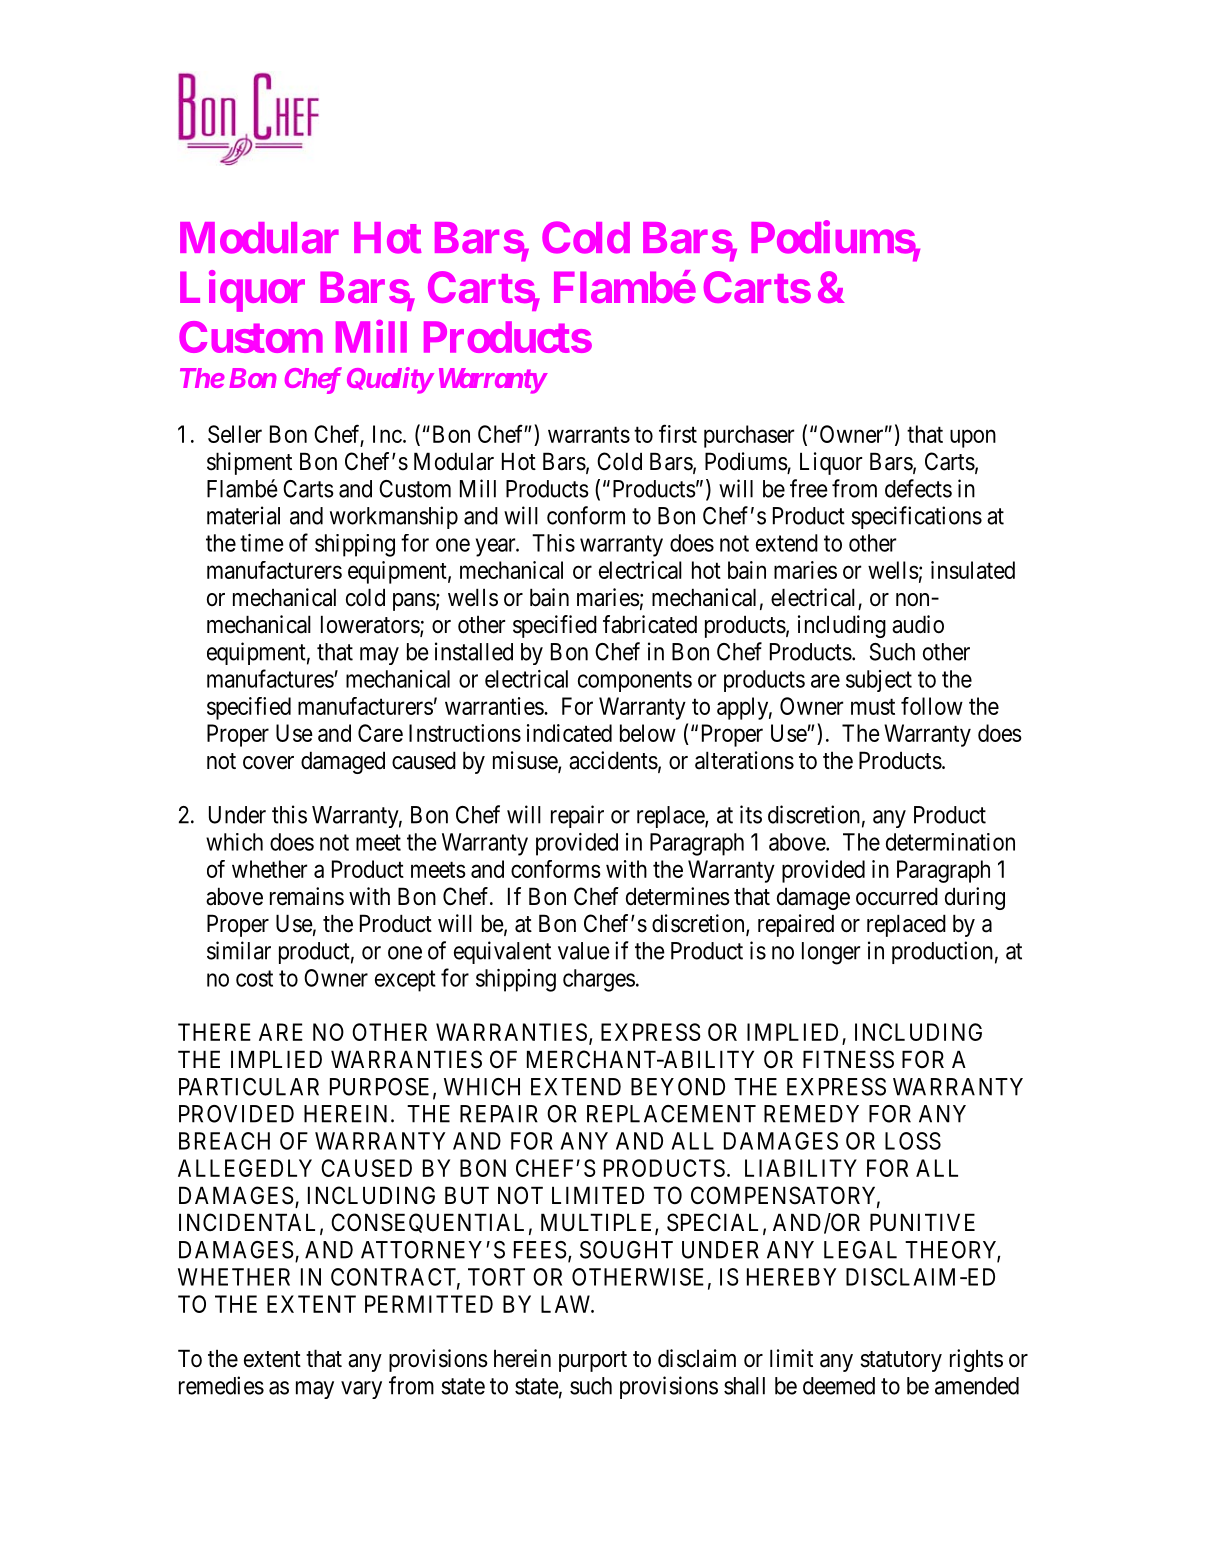 This screenshot has width=1206, height=1560. Describe the element at coordinates (593, 1361) in the screenshot. I see `purport` at that location.
